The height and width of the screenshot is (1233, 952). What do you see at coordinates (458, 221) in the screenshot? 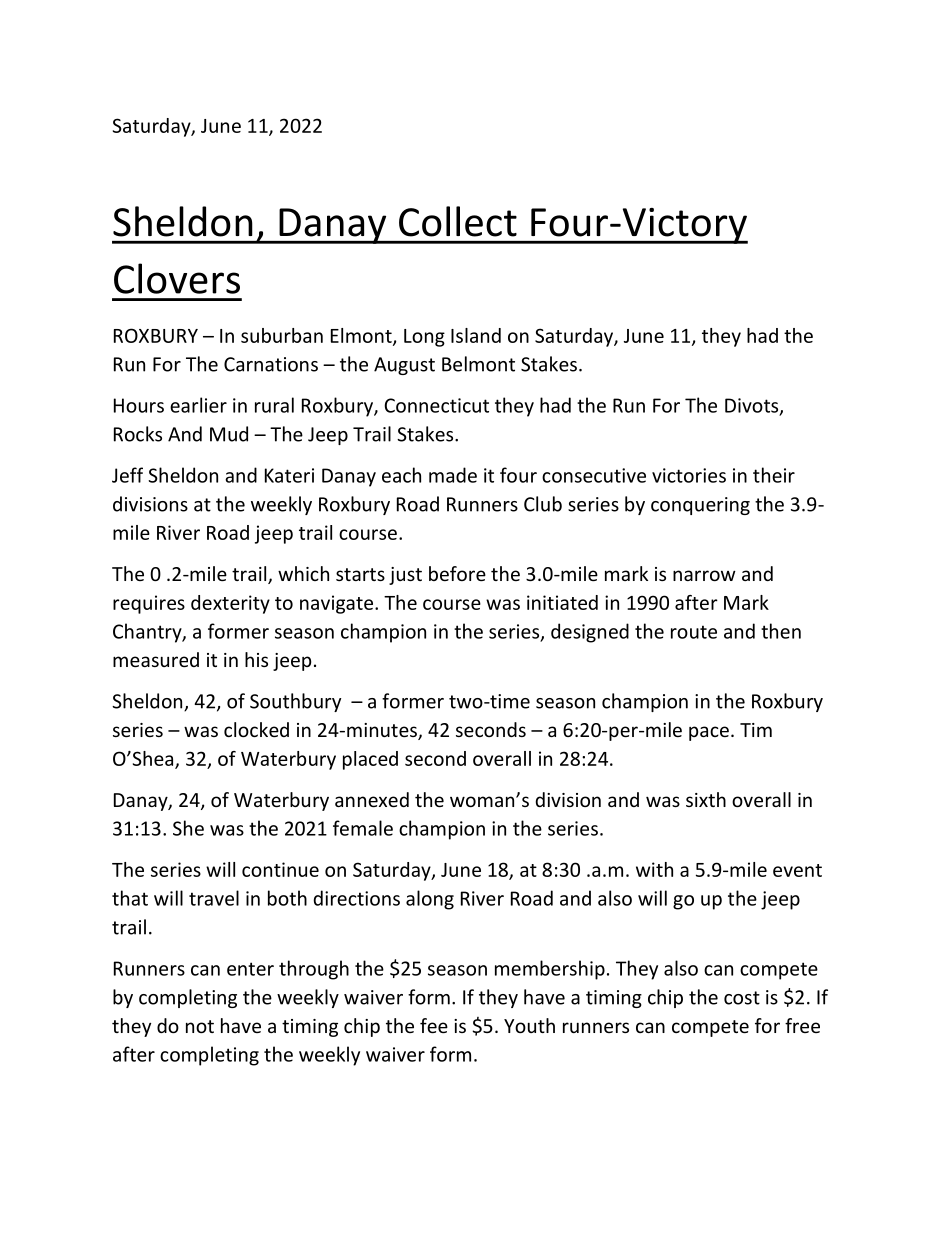
I see `Collect` at bounding box center [458, 221].
